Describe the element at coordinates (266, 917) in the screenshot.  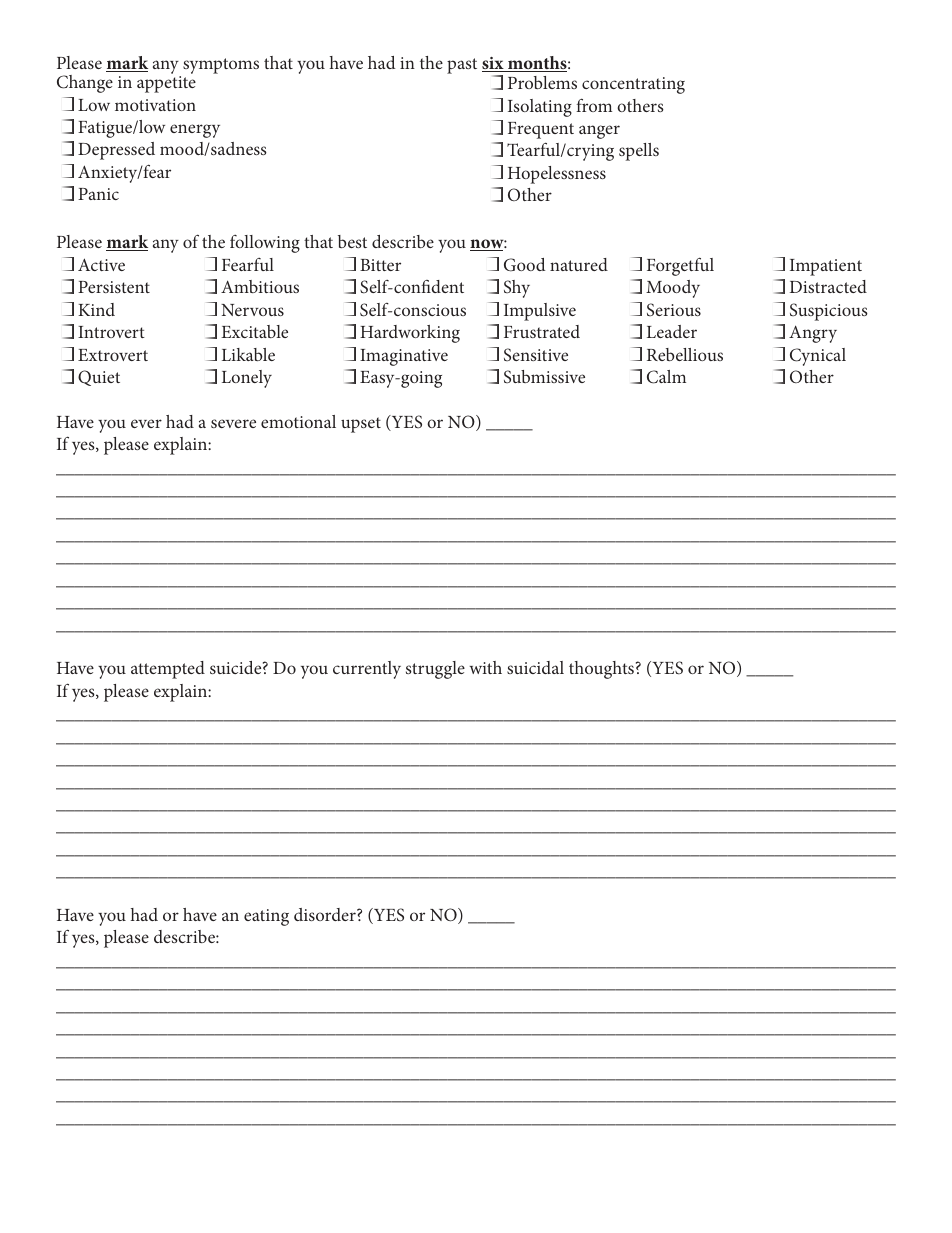
I see `eating` at that location.
